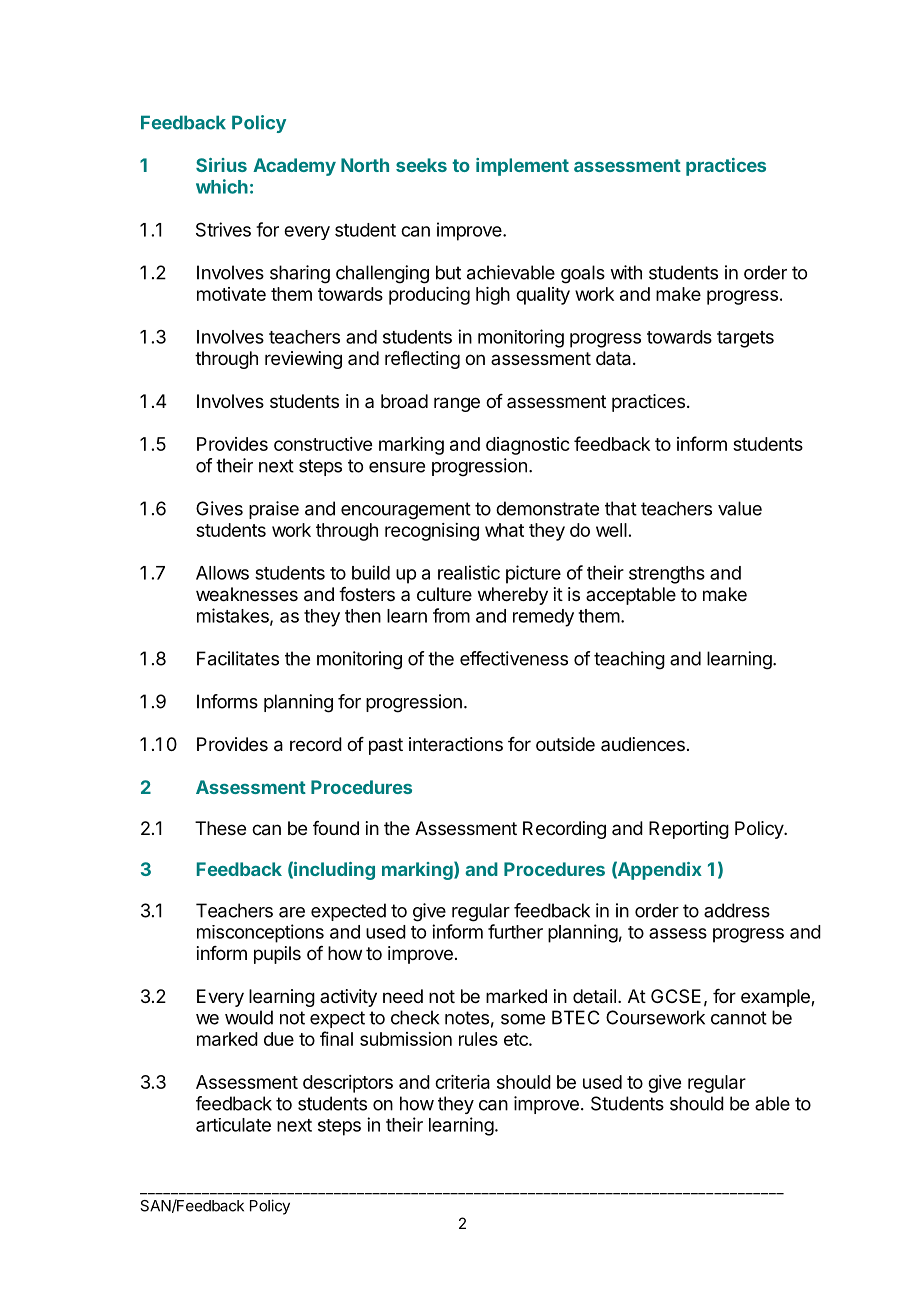 This image has width=924, height=1308. What do you see at coordinates (274, 510) in the image?
I see `praise` at bounding box center [274, 510].
